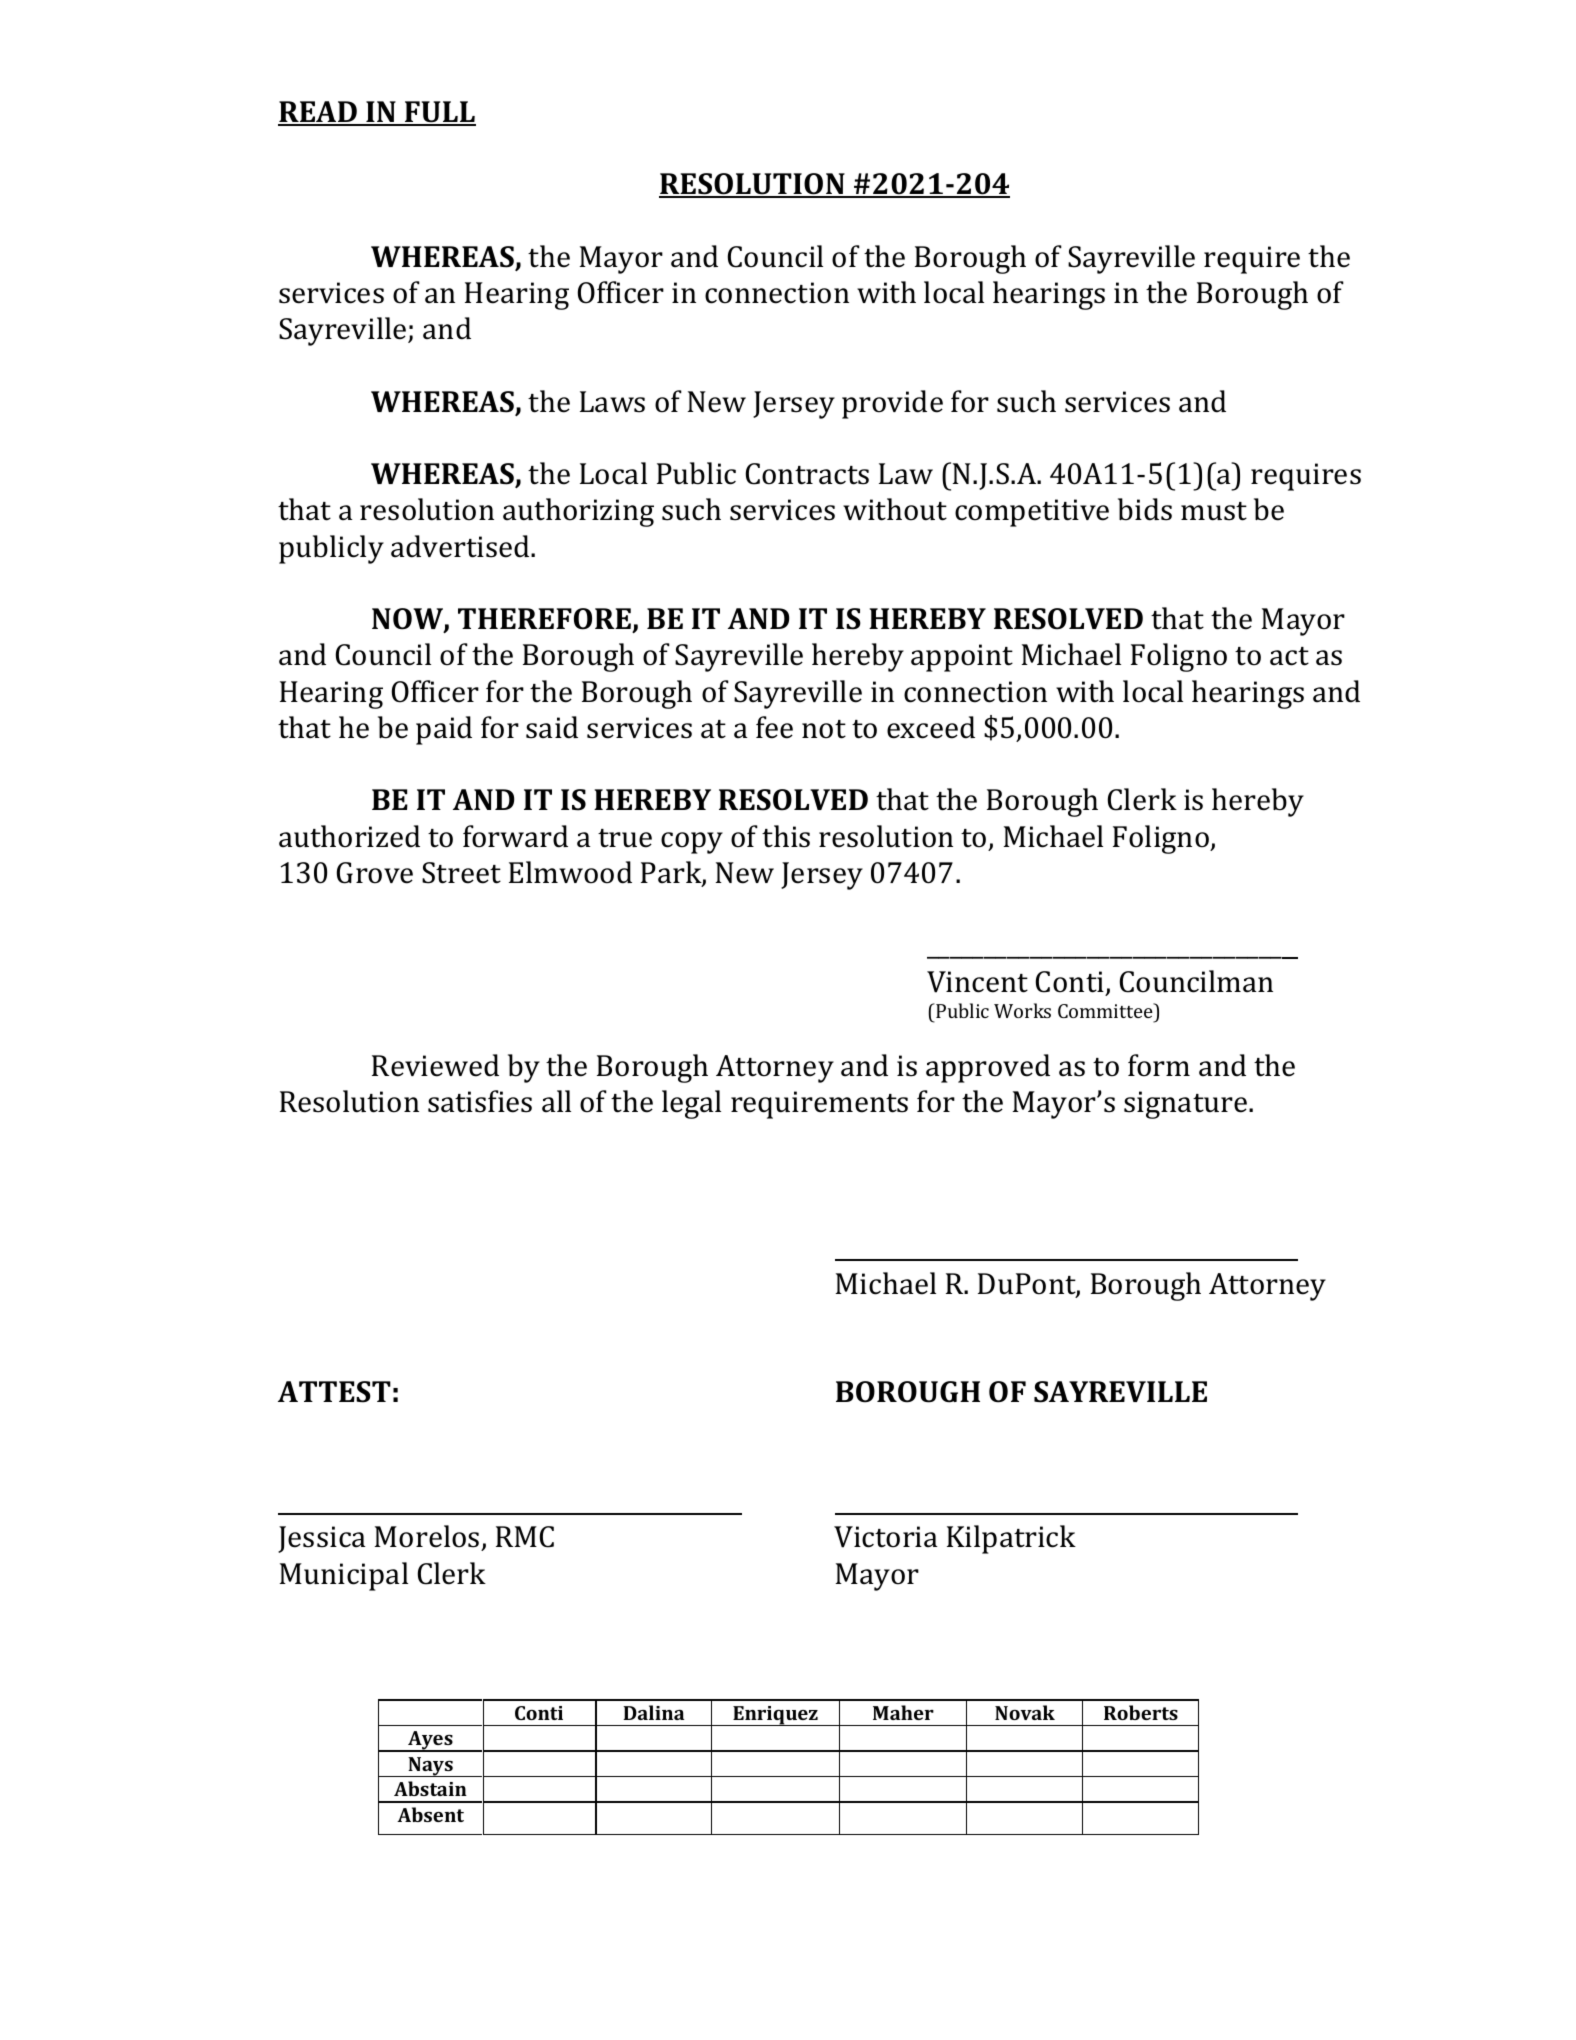 Image resolution: width=1576 pixels, height=2040 pixels. Describe the element at coordinates (962, 658) in the image. I see `appoint` at that location.
